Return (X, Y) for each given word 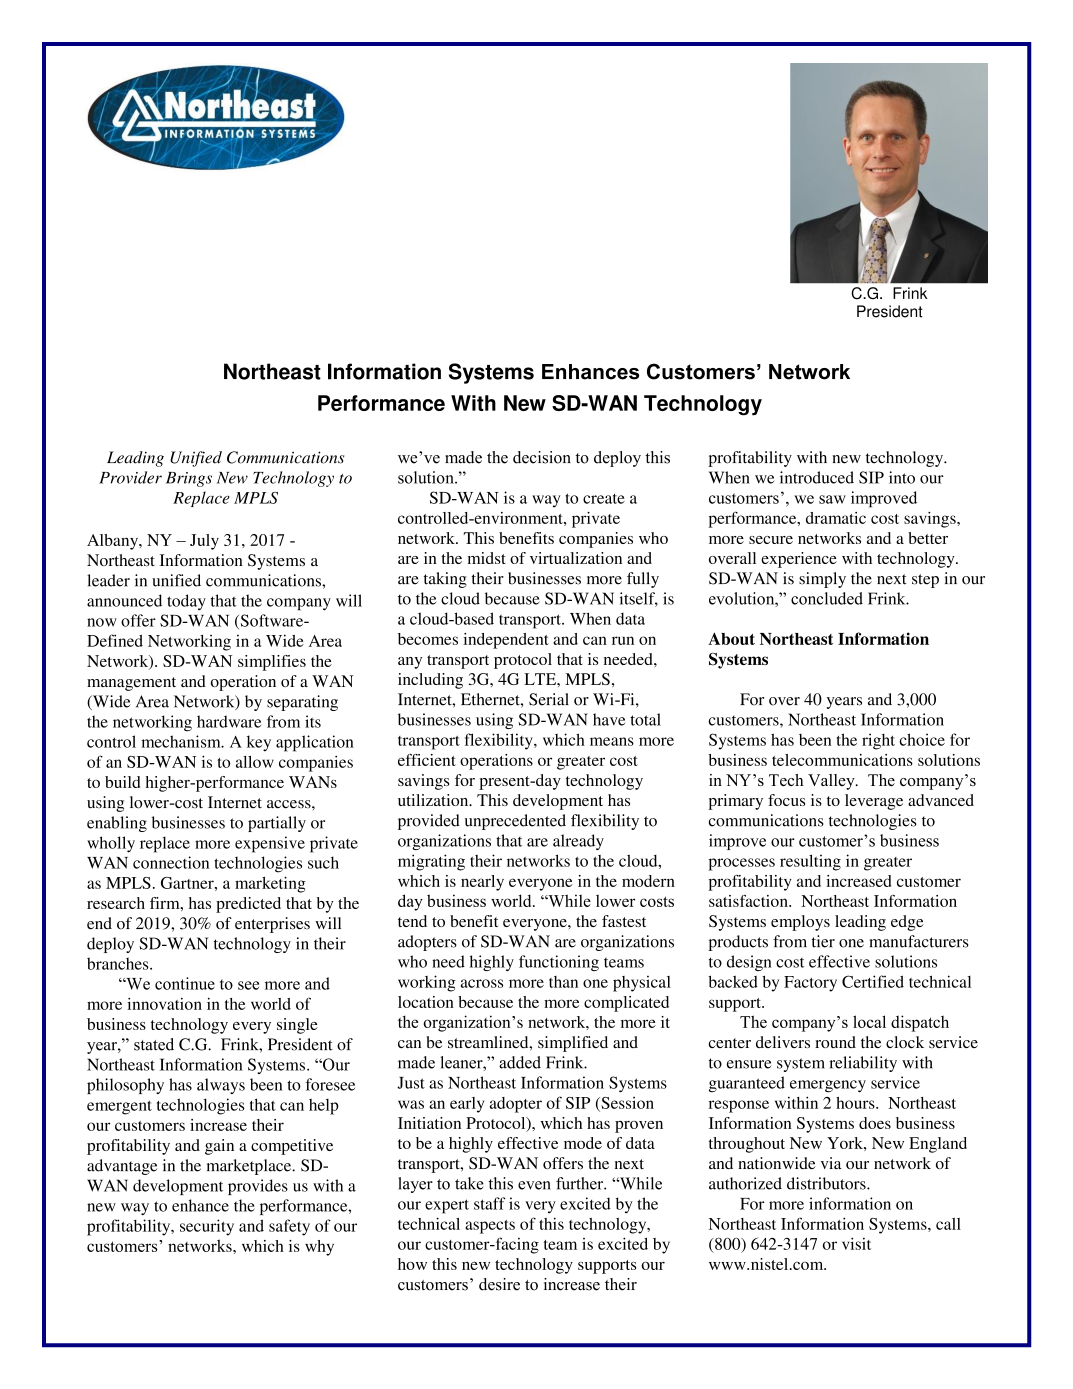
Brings (189, 479)
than (563, 982)
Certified (873, 981)
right (878, 741)
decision (542, 457)
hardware (229, 721)
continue (185, 983)
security (207, 1227)
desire (499, 1284)
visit (856, 1243)
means (612, 741)
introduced (817, 477)
